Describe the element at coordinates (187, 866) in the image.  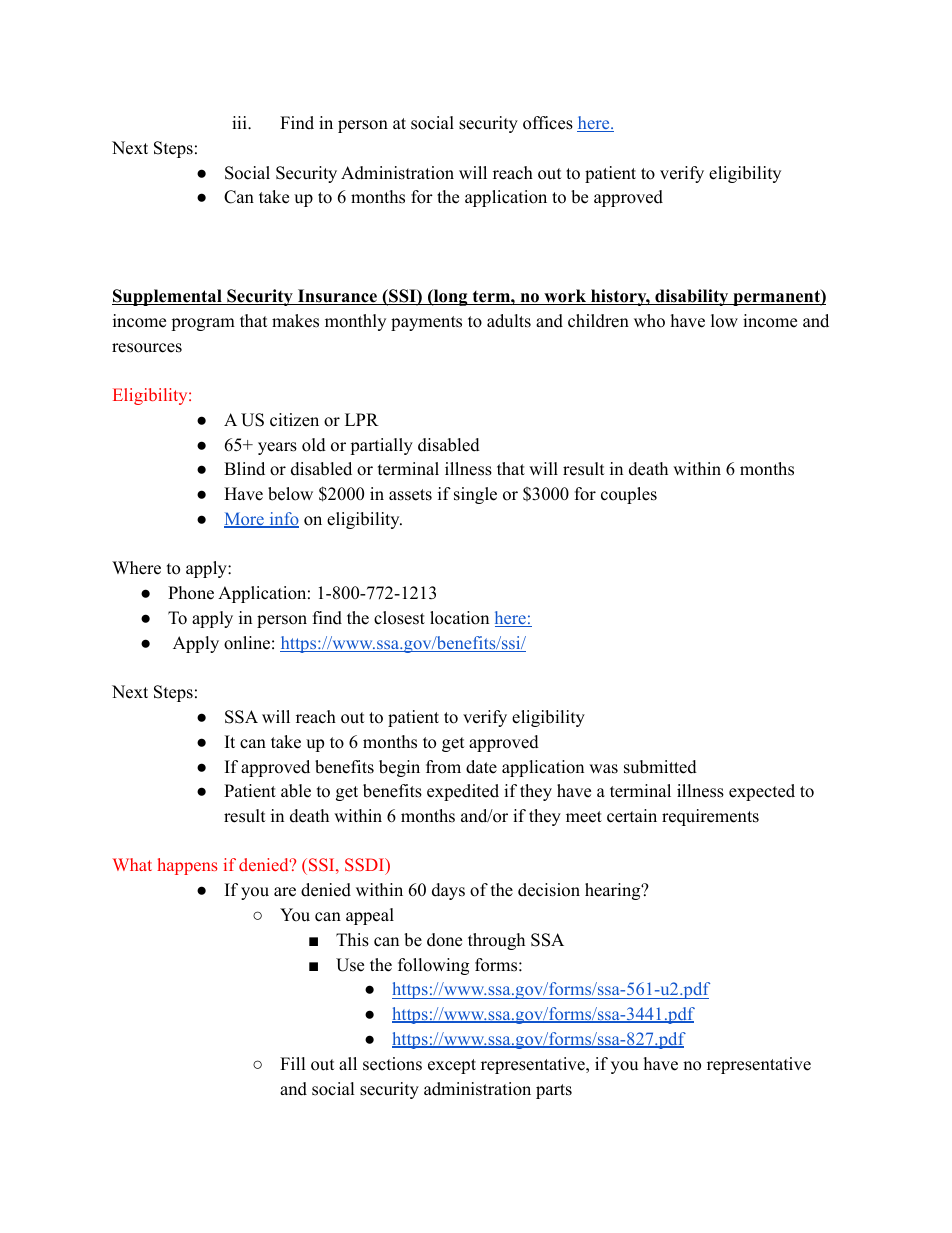
I see `happens` at that location.
